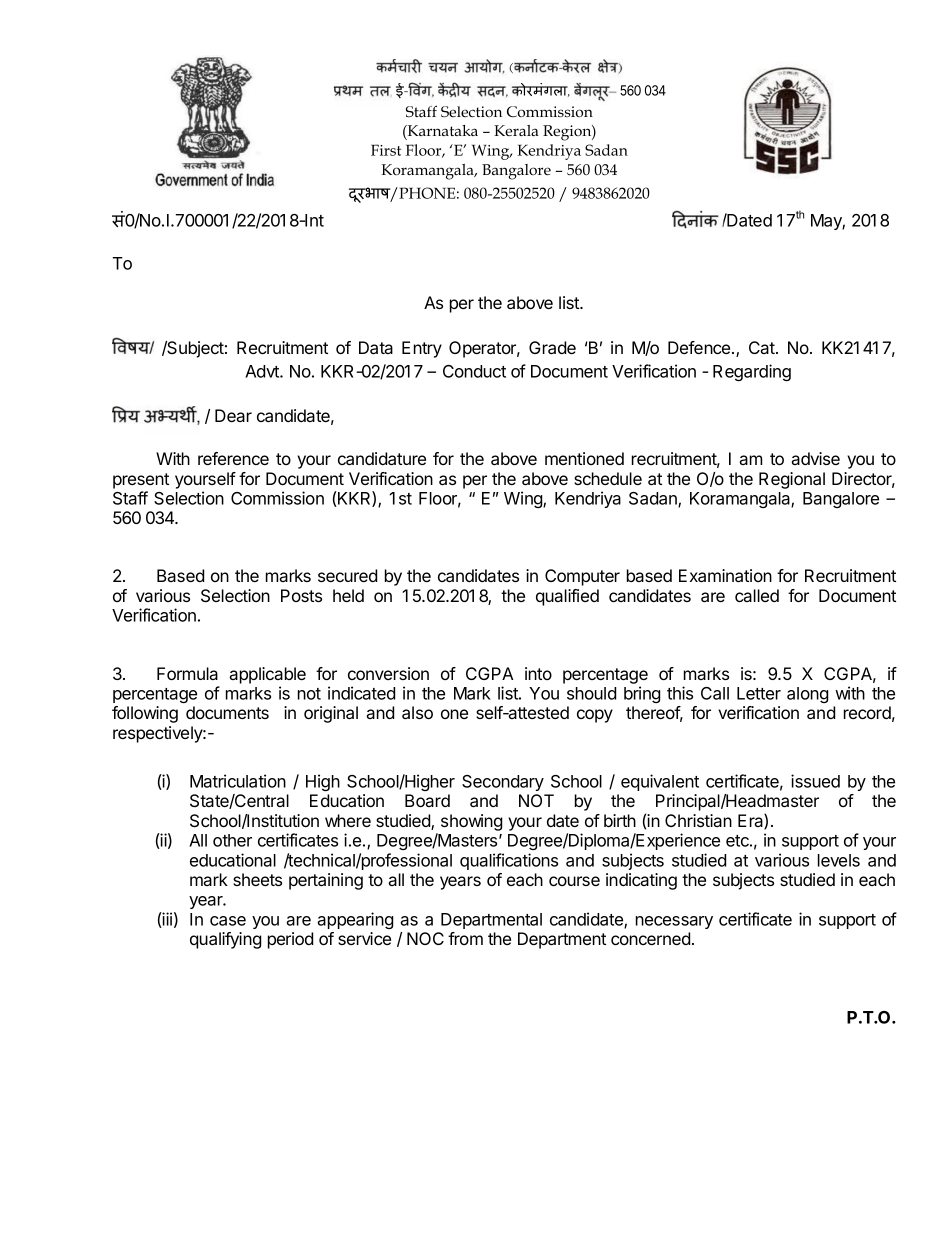 This page has width=952, height=1233. I want to click on Defence, so click(700, 347).
